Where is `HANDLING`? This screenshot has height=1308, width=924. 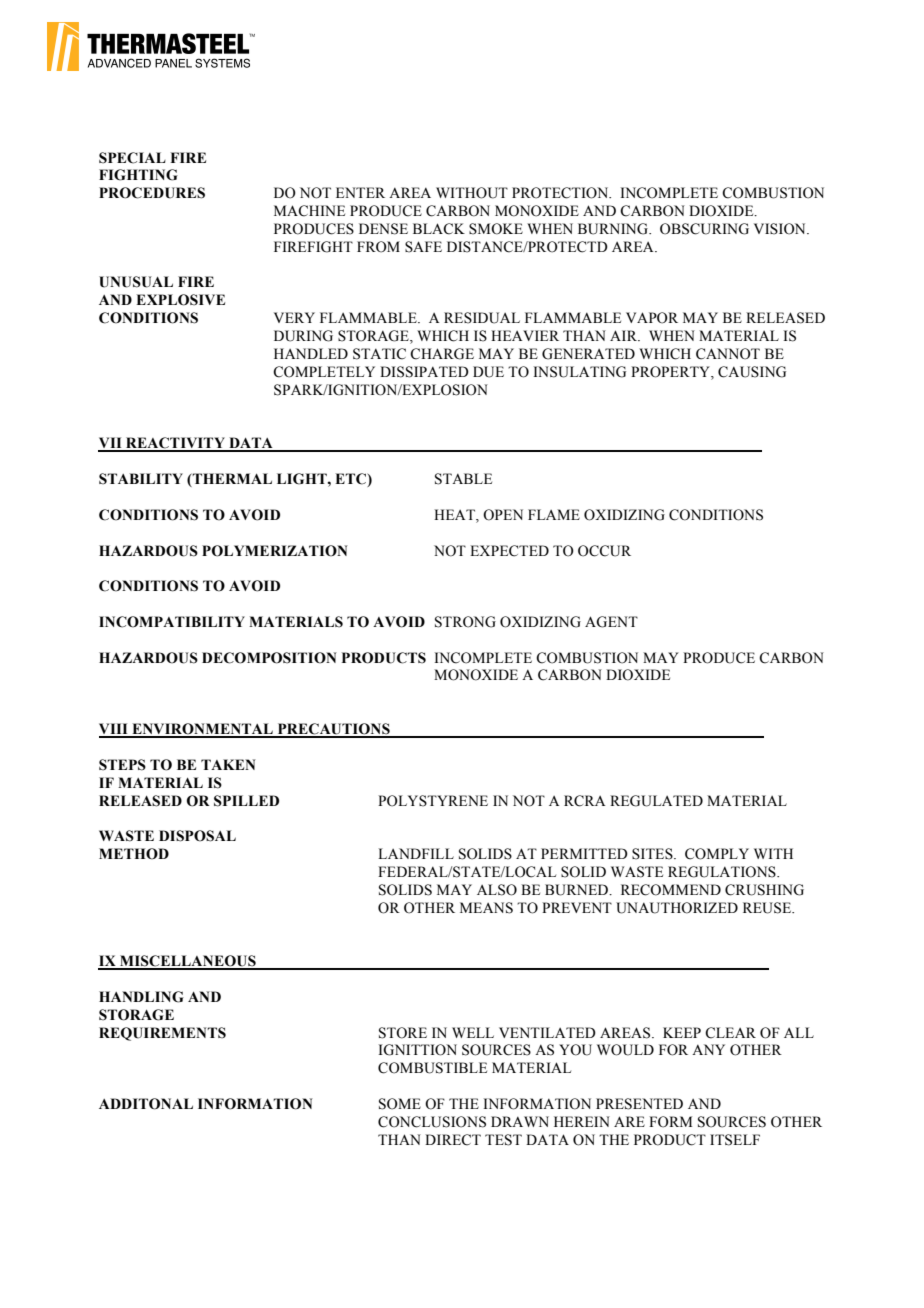
HANDLING is located at coordinates (141, 997).
